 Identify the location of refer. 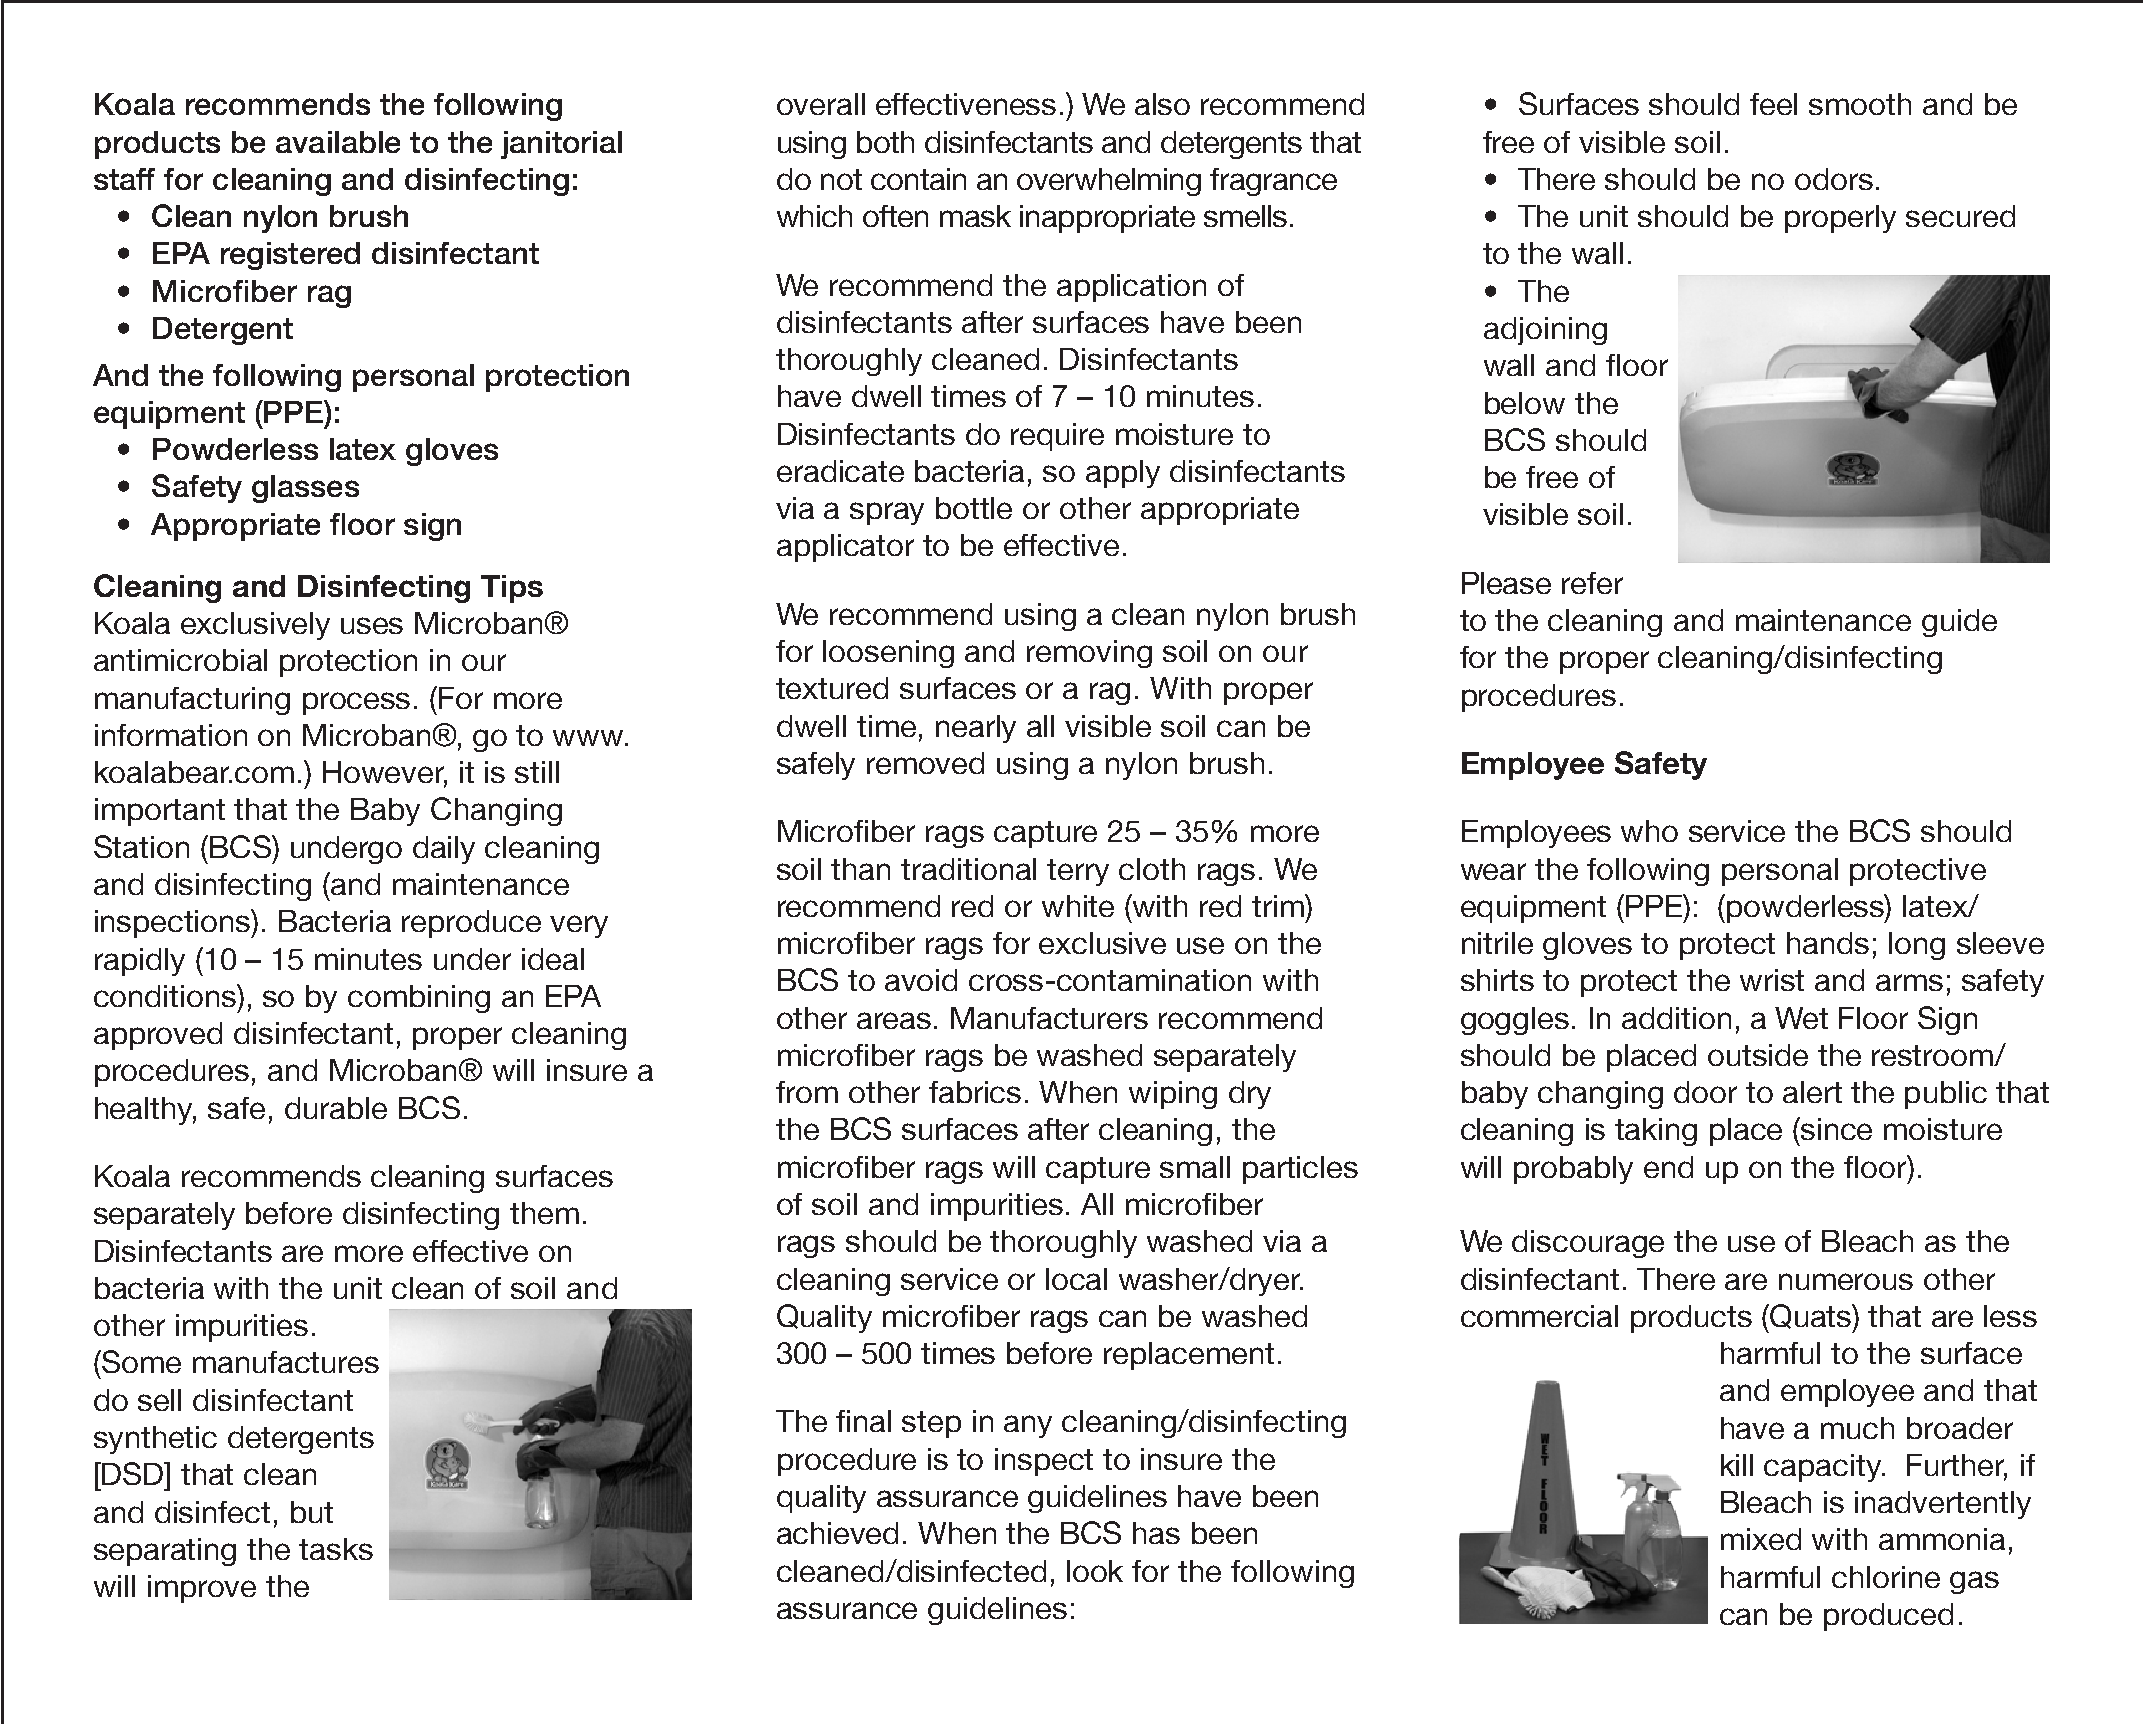
(1592, 583).
